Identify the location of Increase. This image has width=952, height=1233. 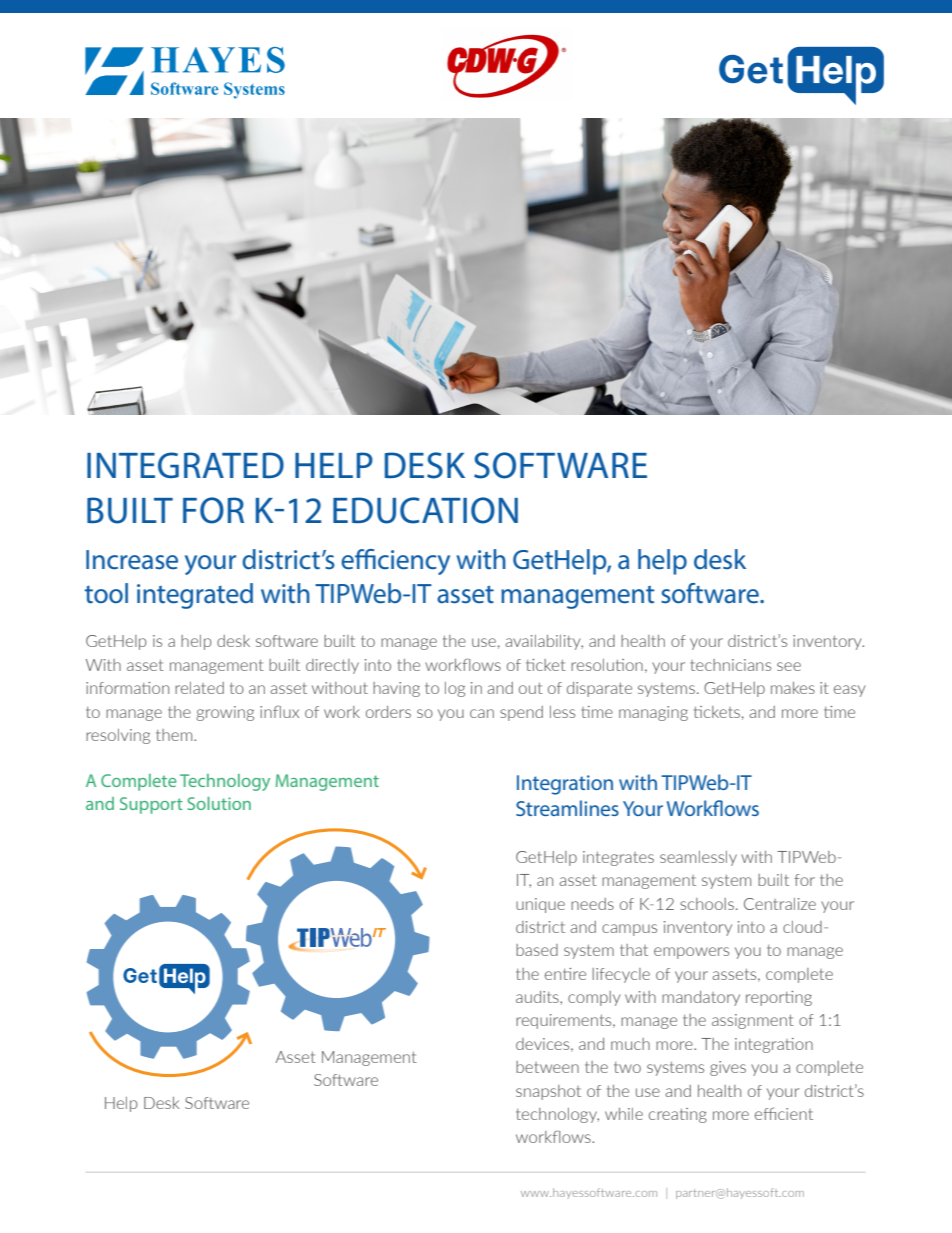
(132, 560).
